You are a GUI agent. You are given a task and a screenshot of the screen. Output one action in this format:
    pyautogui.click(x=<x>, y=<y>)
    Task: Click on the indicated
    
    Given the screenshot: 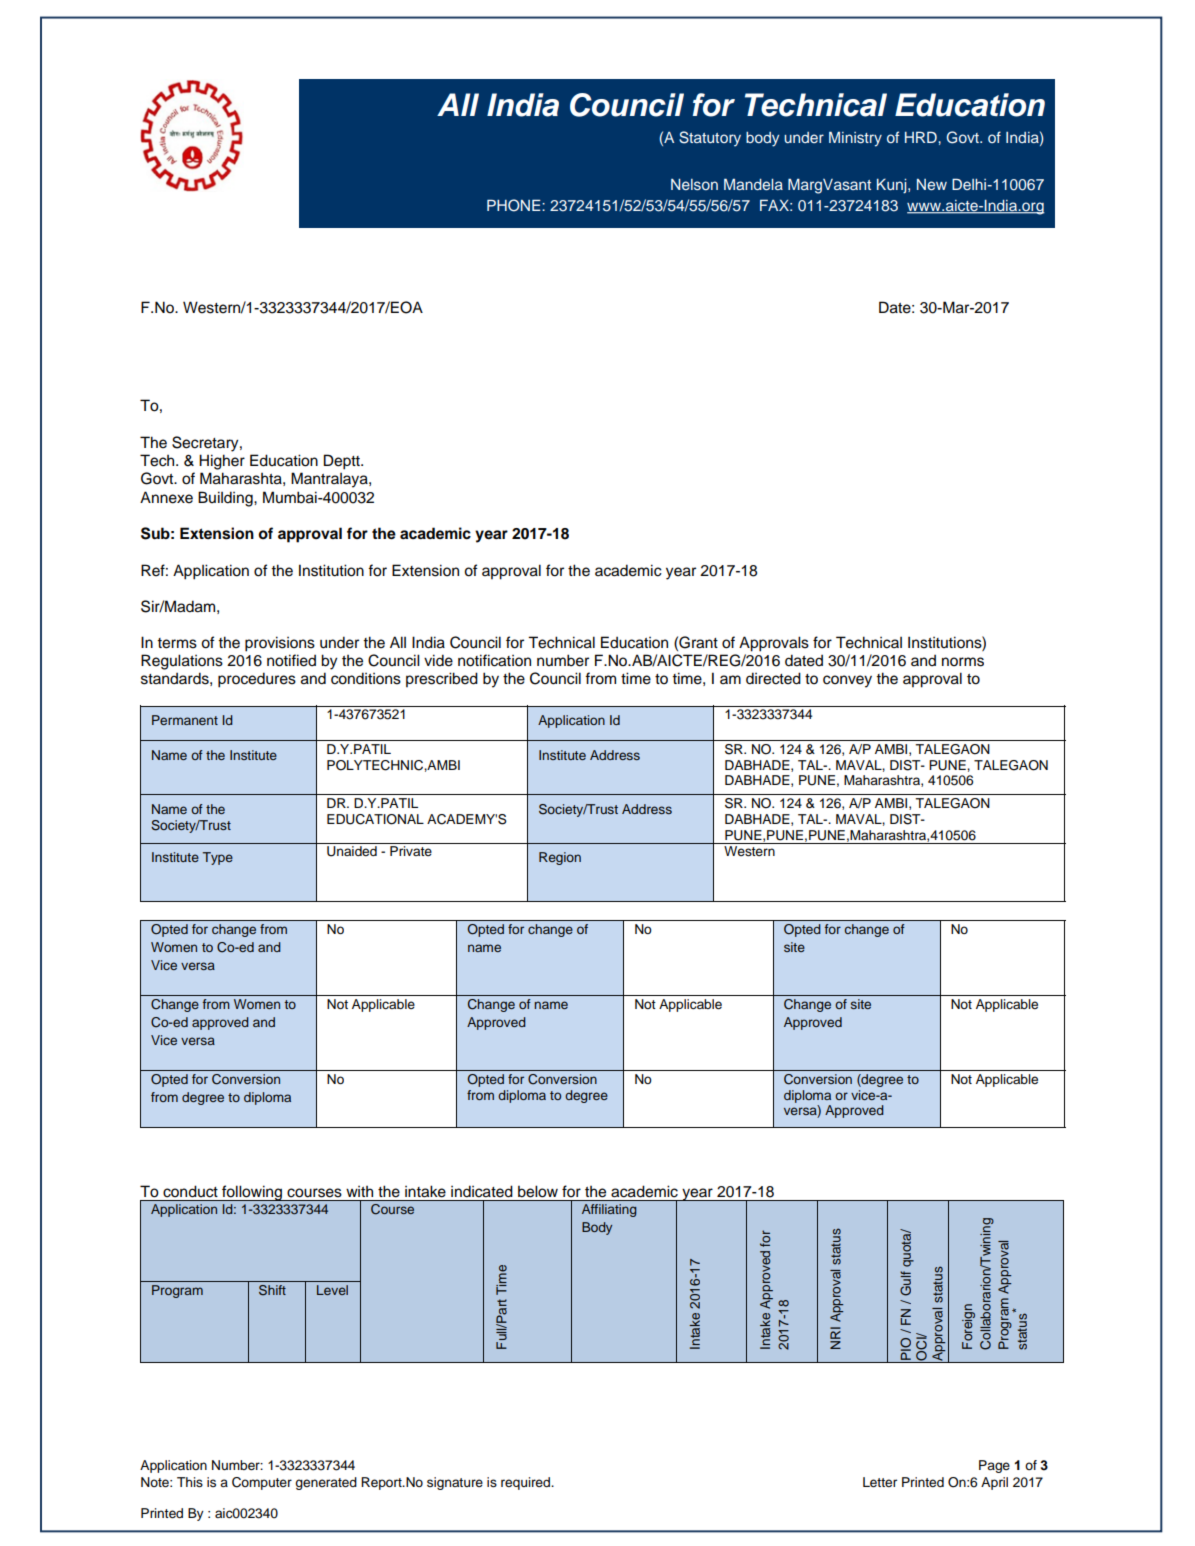 What is the action you would take?
    pyautogui.click(x=482, y=1191)
